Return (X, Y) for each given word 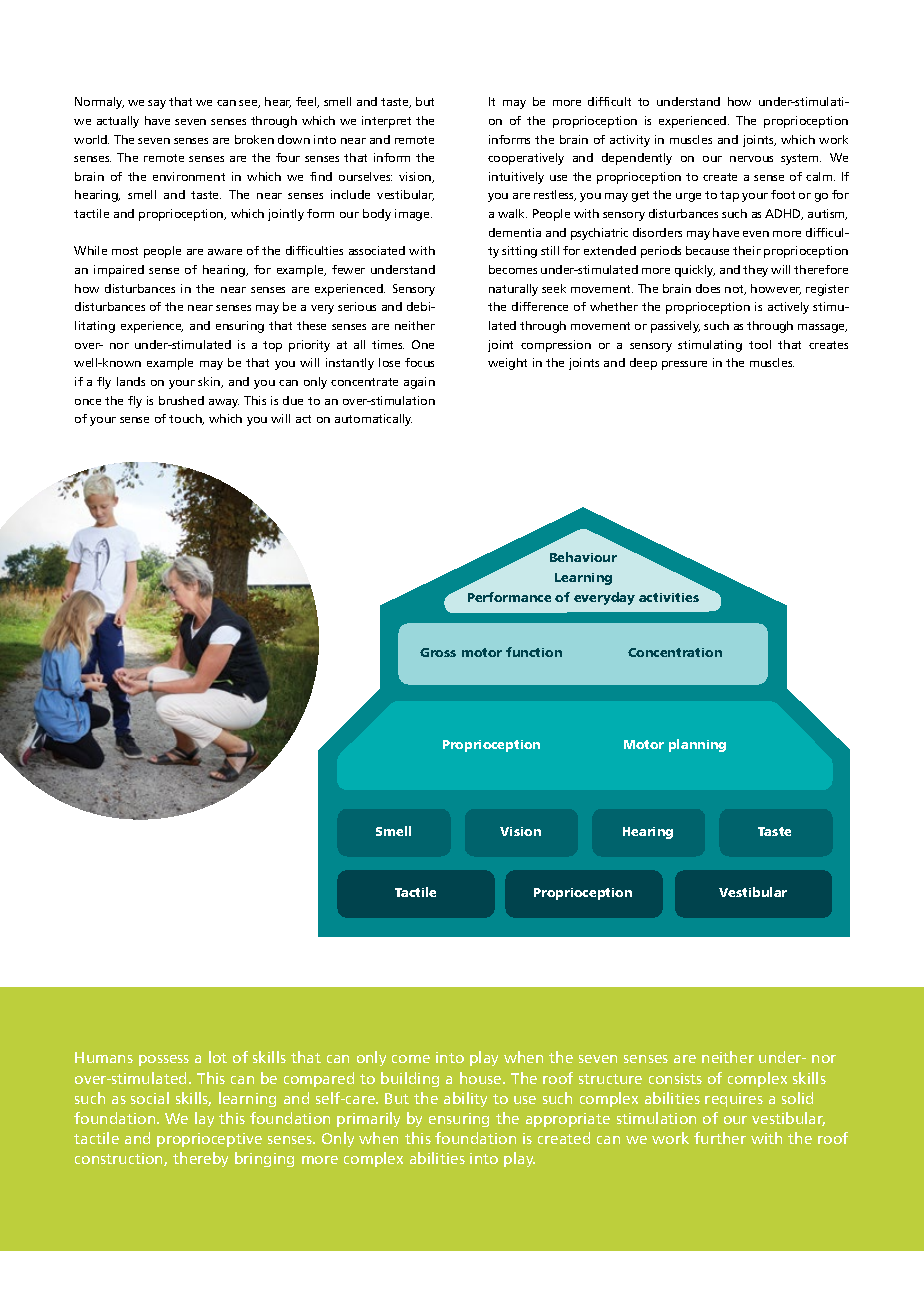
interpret (386, 122)
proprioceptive (209, 1140)
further (720, 1138)
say (157, 104)
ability (465, 1099)
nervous (751, 159)
